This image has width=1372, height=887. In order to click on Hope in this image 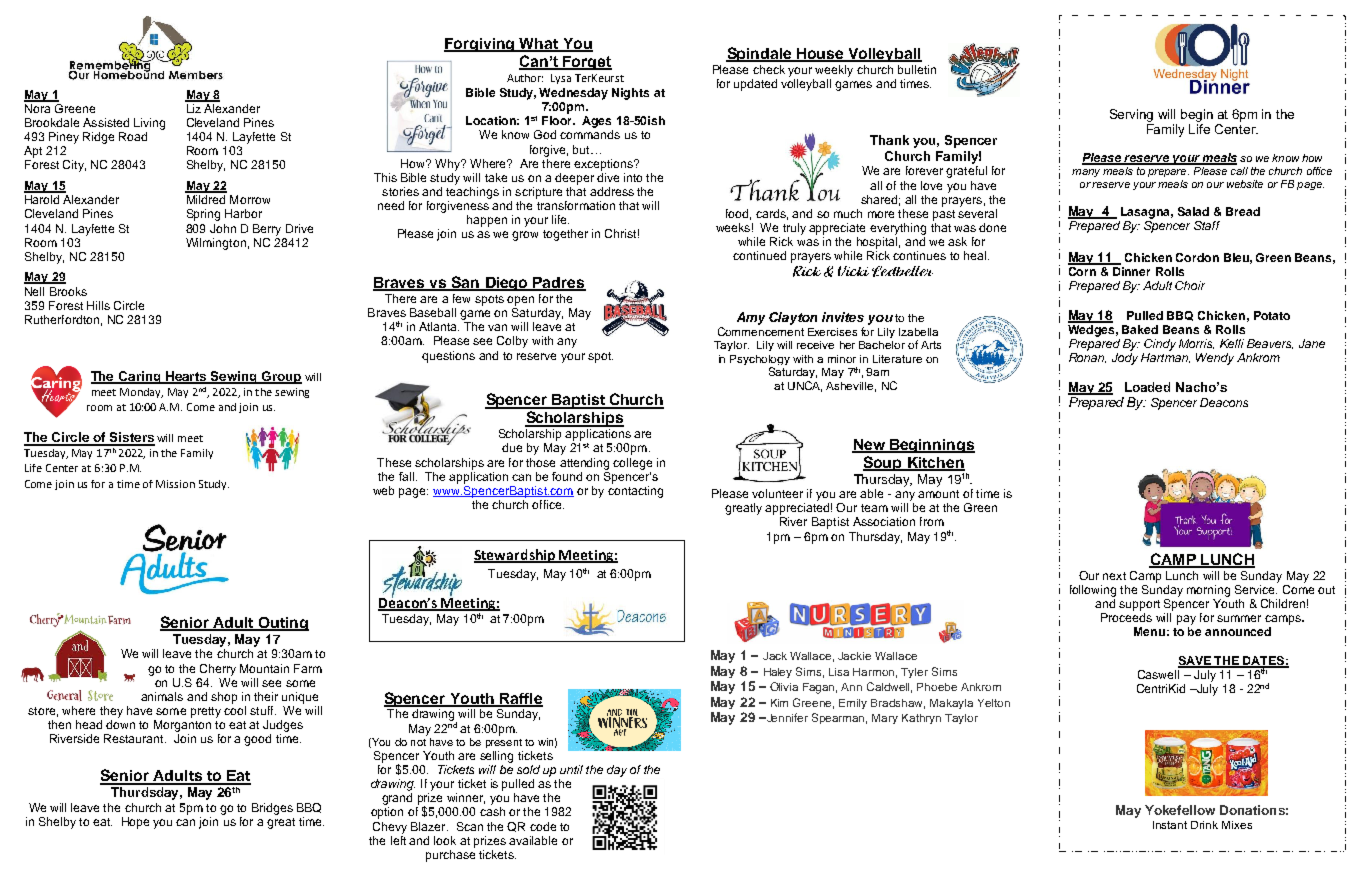, I will do `click(135, 823)`.
